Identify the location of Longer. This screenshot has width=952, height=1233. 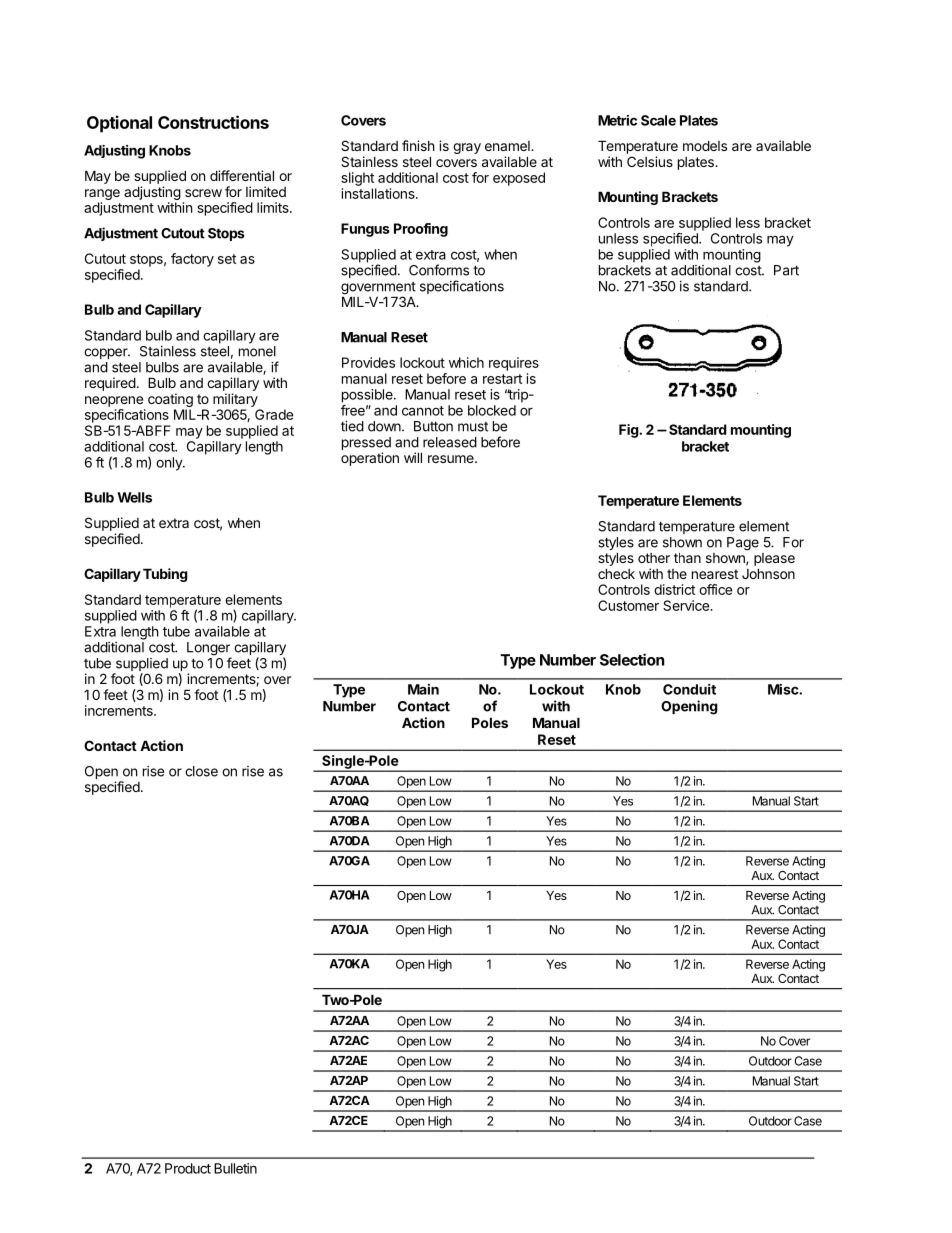
(209, 650).
